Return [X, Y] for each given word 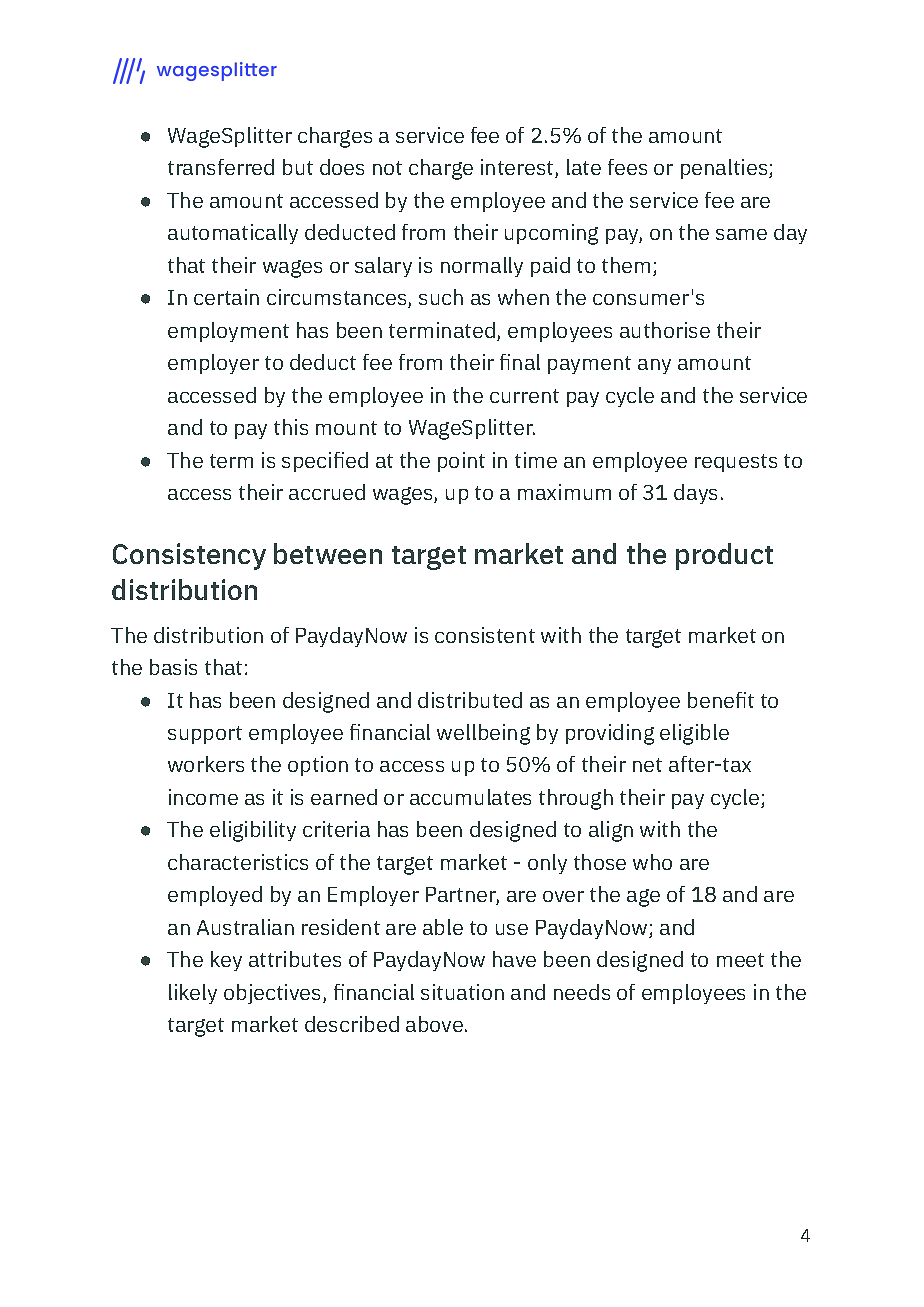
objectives [274, 994]
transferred [221, 167]
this [291, 427]
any [654, 366]
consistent [485, 635]
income [203, 797]
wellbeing [483, 734]
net [647, 765]
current [524, 396]
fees [627, 167]
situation [462, 992]
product [724, 556]
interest [518, 168]
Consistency [189, 556]
